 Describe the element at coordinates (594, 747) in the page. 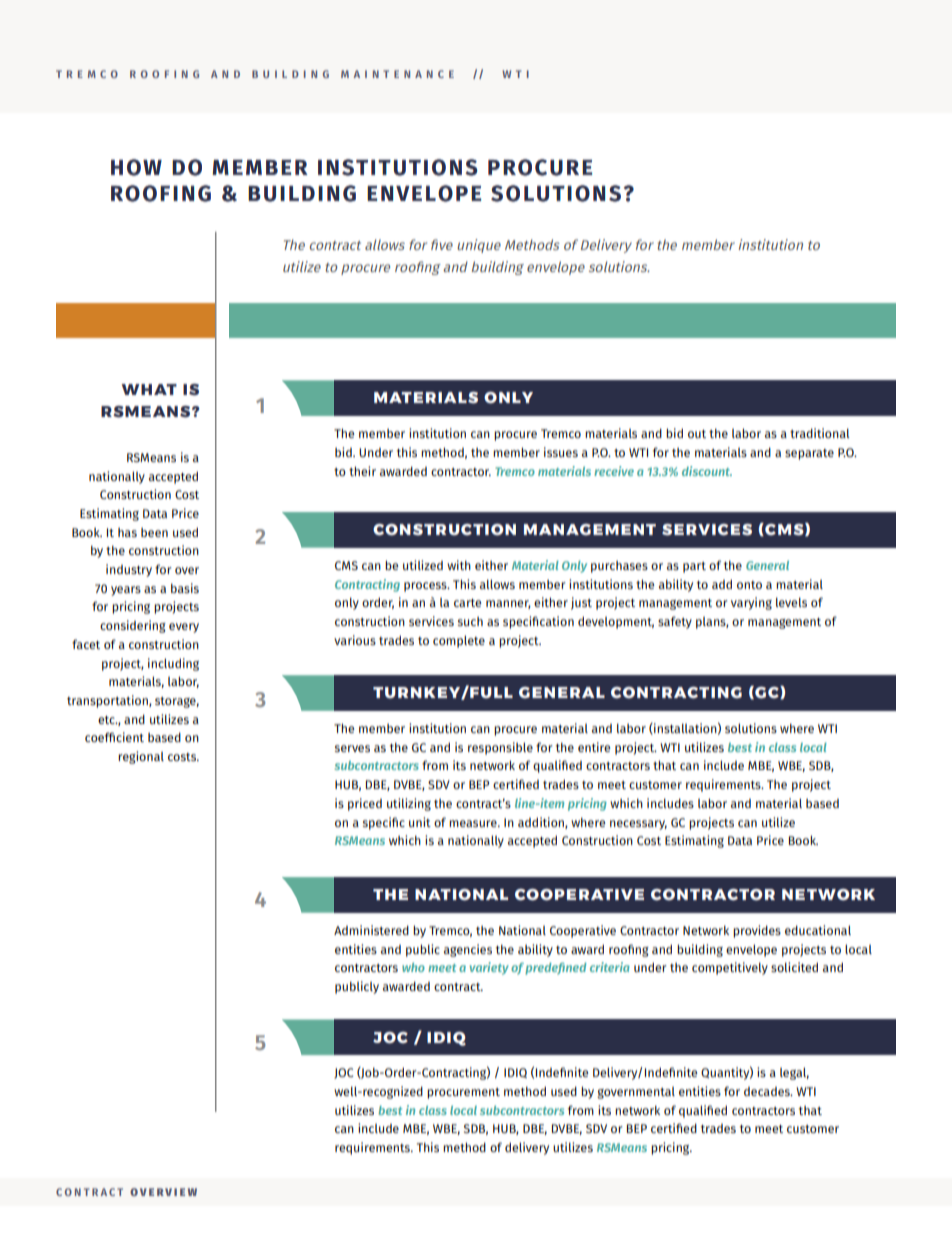

I see `entire` at that location.
